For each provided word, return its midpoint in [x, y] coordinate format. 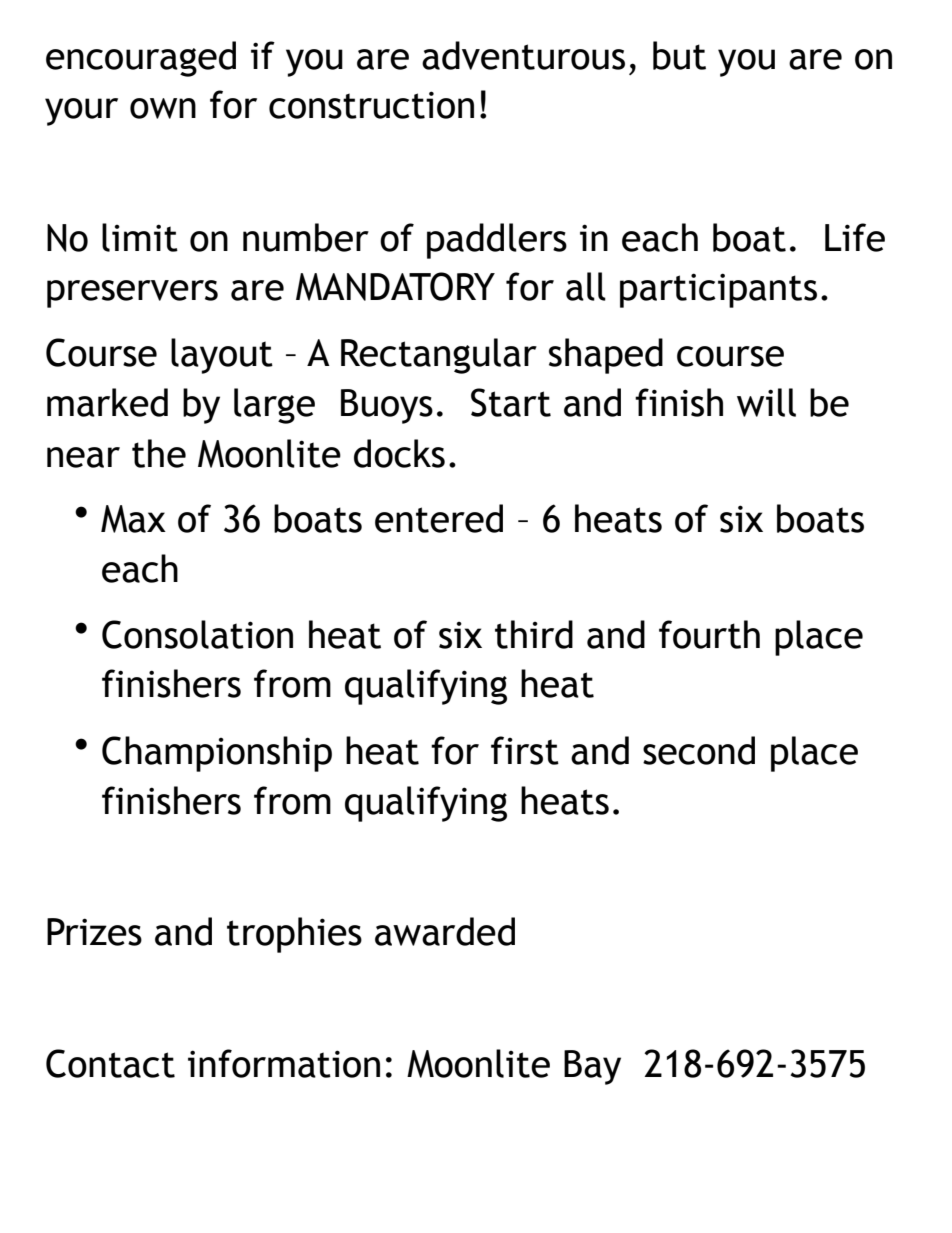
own [163, 108]
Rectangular [439, 356]
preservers [132, 294]
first [525, 750]
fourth [709, 634]
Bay [592, 1067]
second [699, 750]
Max [133, 519]
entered [439, 518]
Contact [110, 1063]
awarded [445, 931]
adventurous [523, 55]
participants [718, 290]
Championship [217, 754]
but [679, 55]
